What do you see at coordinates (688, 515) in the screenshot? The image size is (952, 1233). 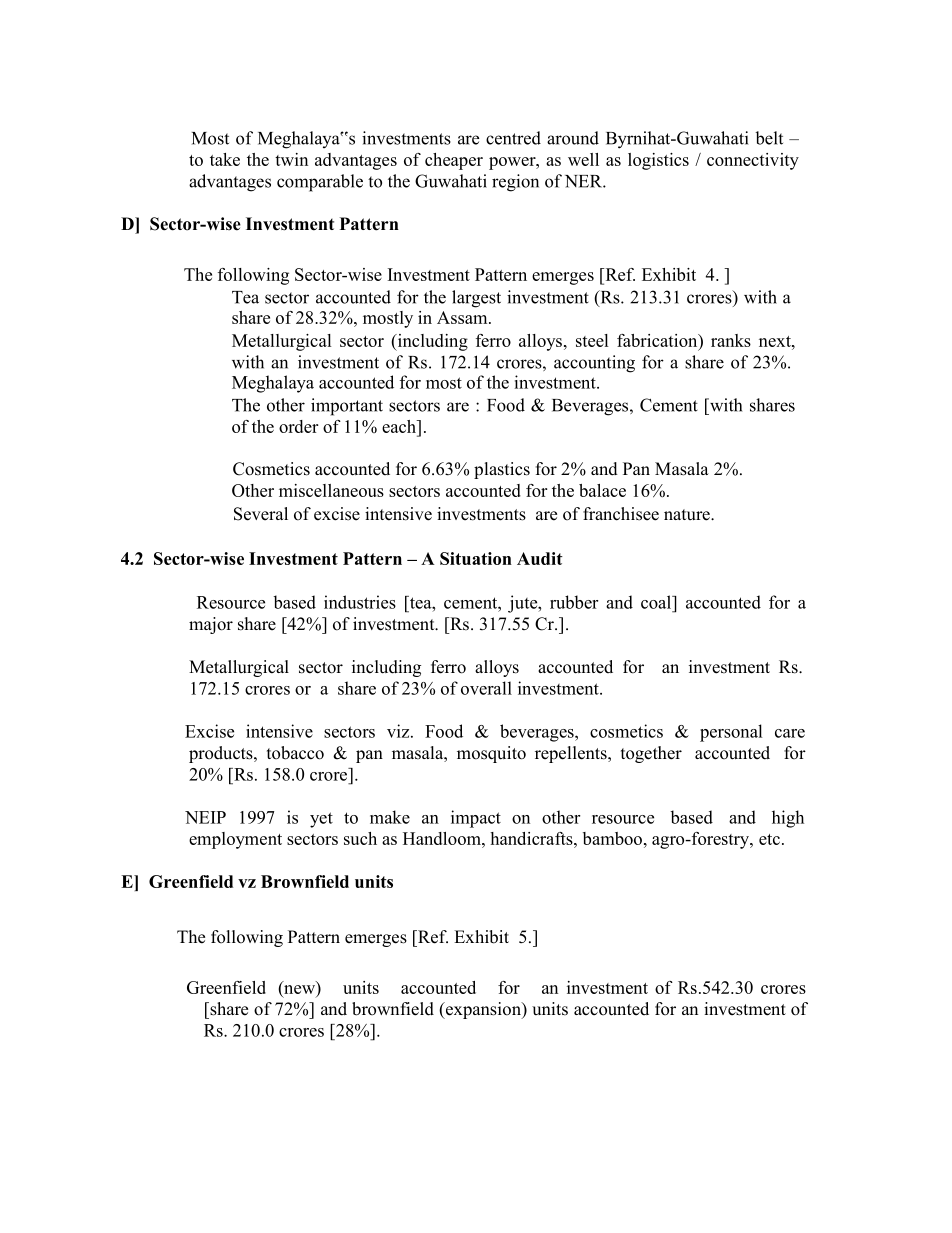 I see `nature` at bounding box center [688, 515].
